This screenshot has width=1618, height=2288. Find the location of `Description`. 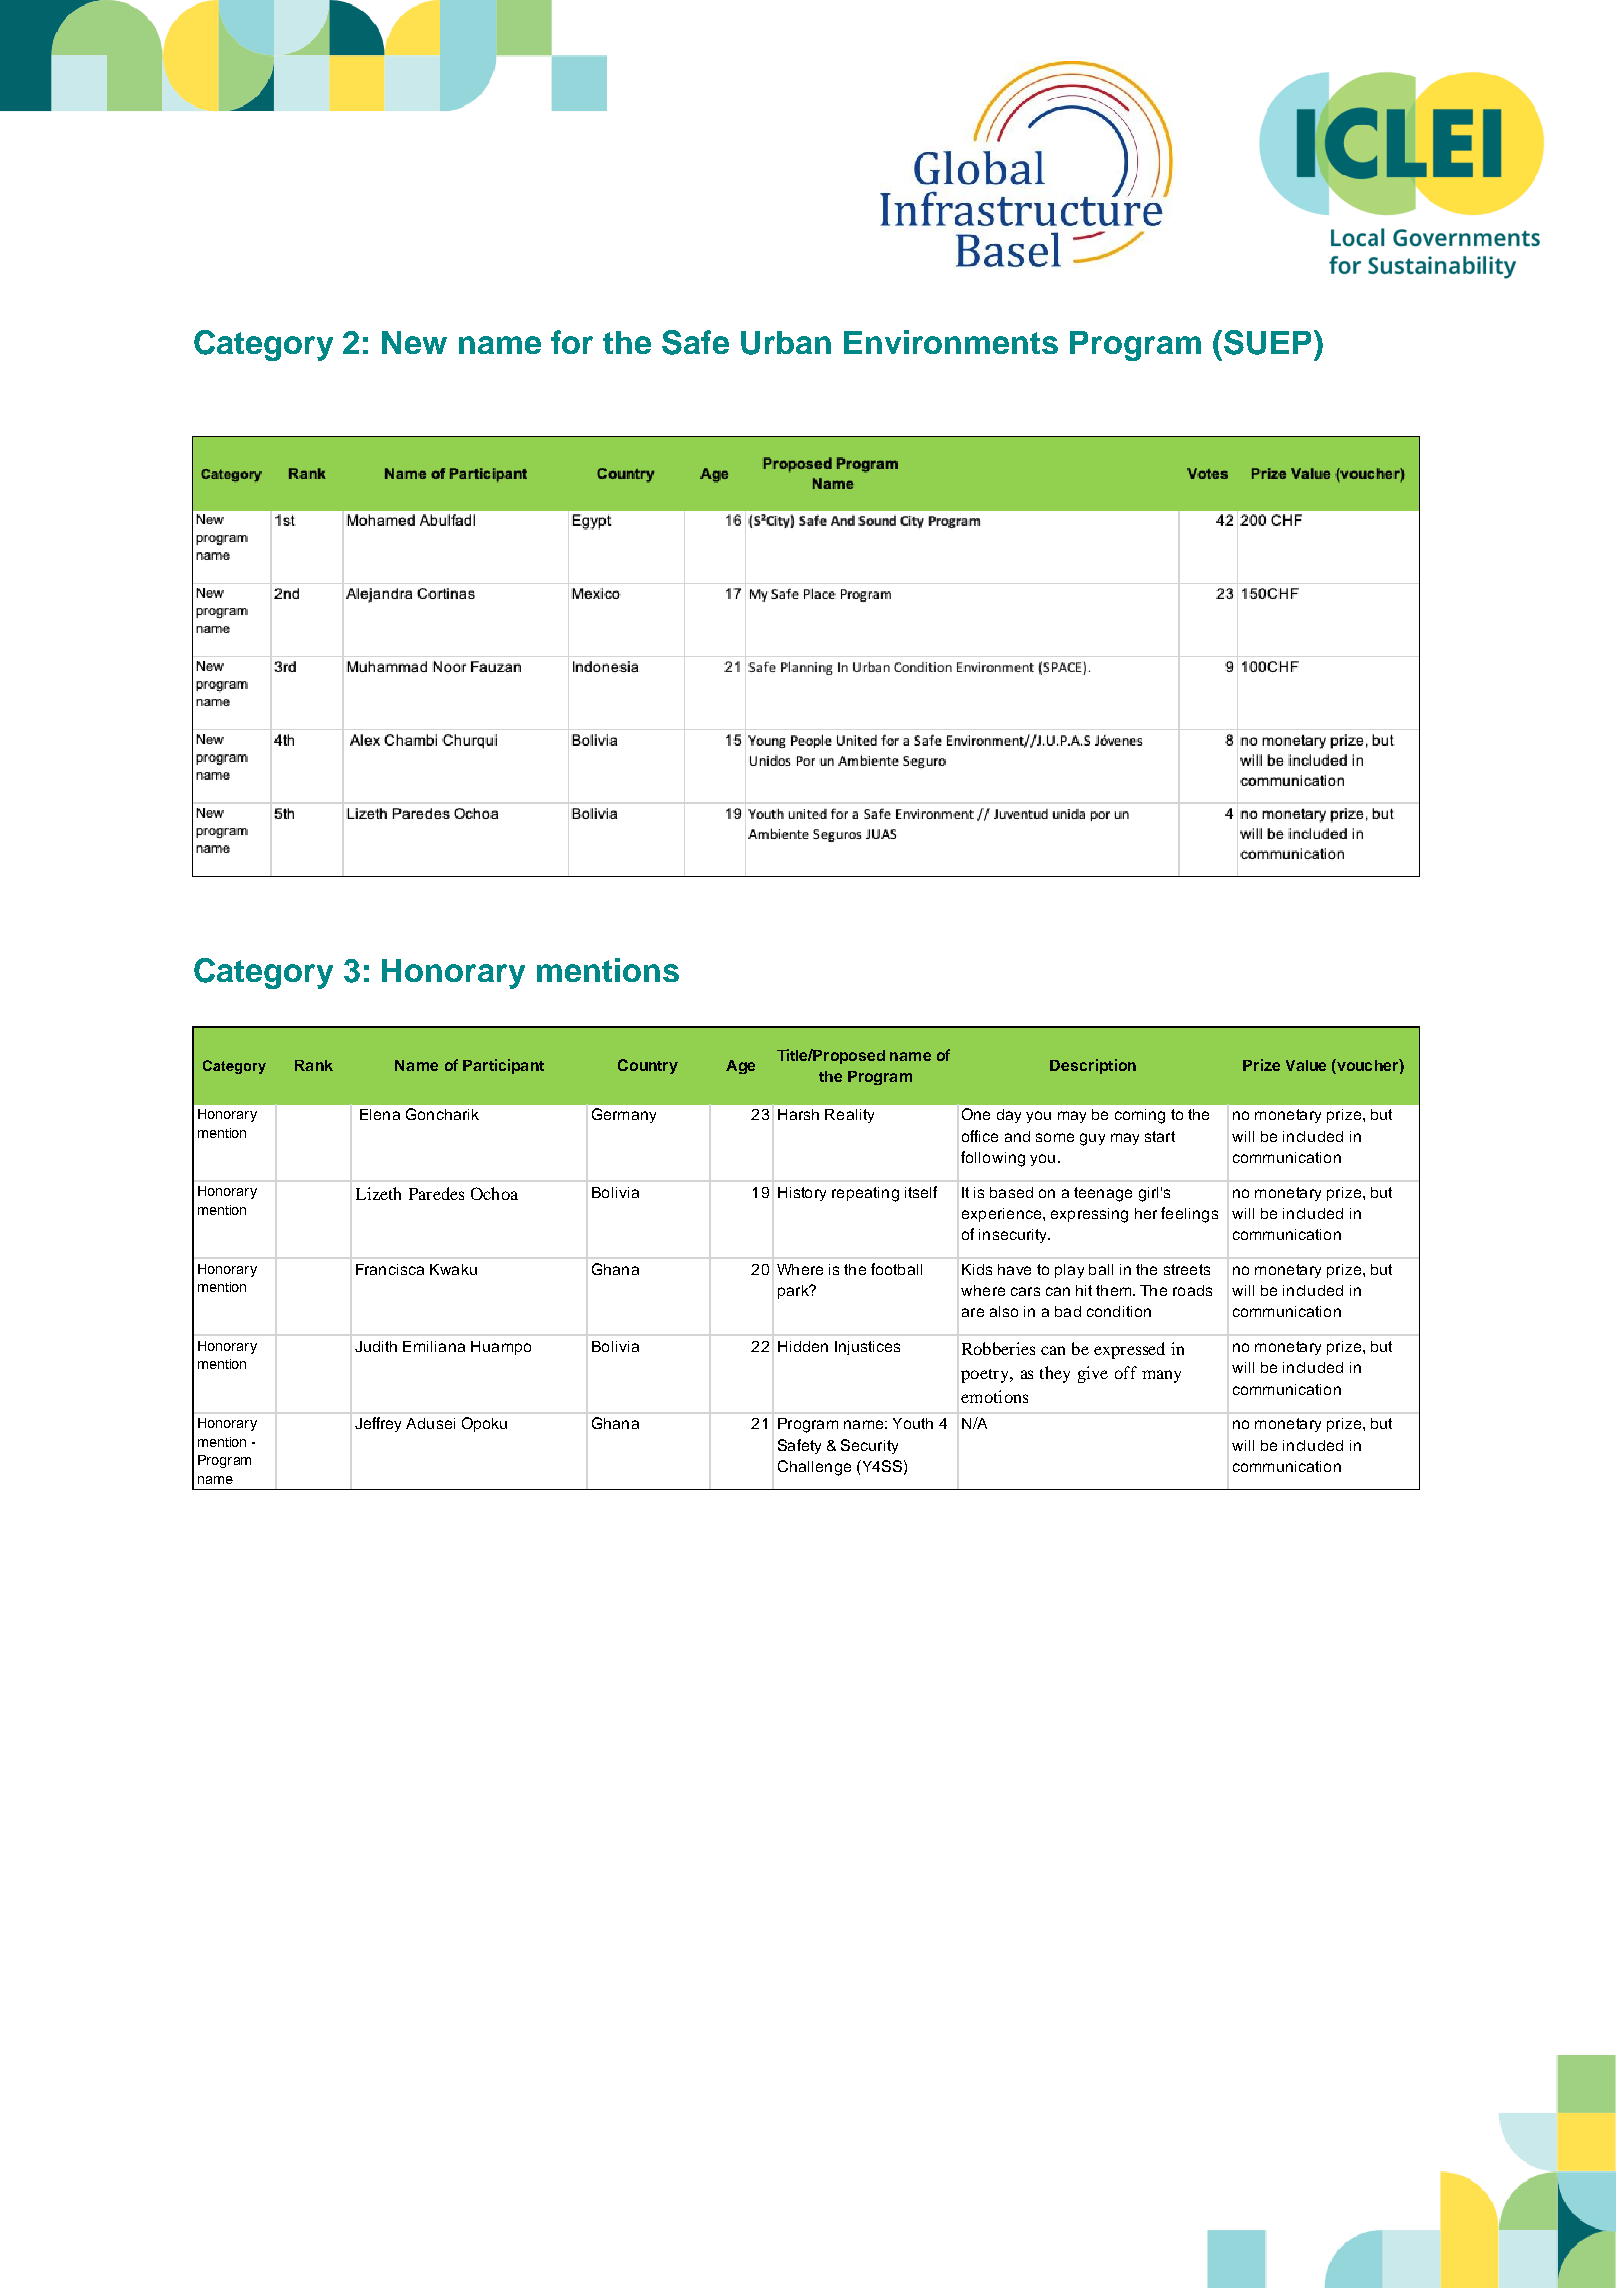

Description is located at coordinates (1093, 1066).
